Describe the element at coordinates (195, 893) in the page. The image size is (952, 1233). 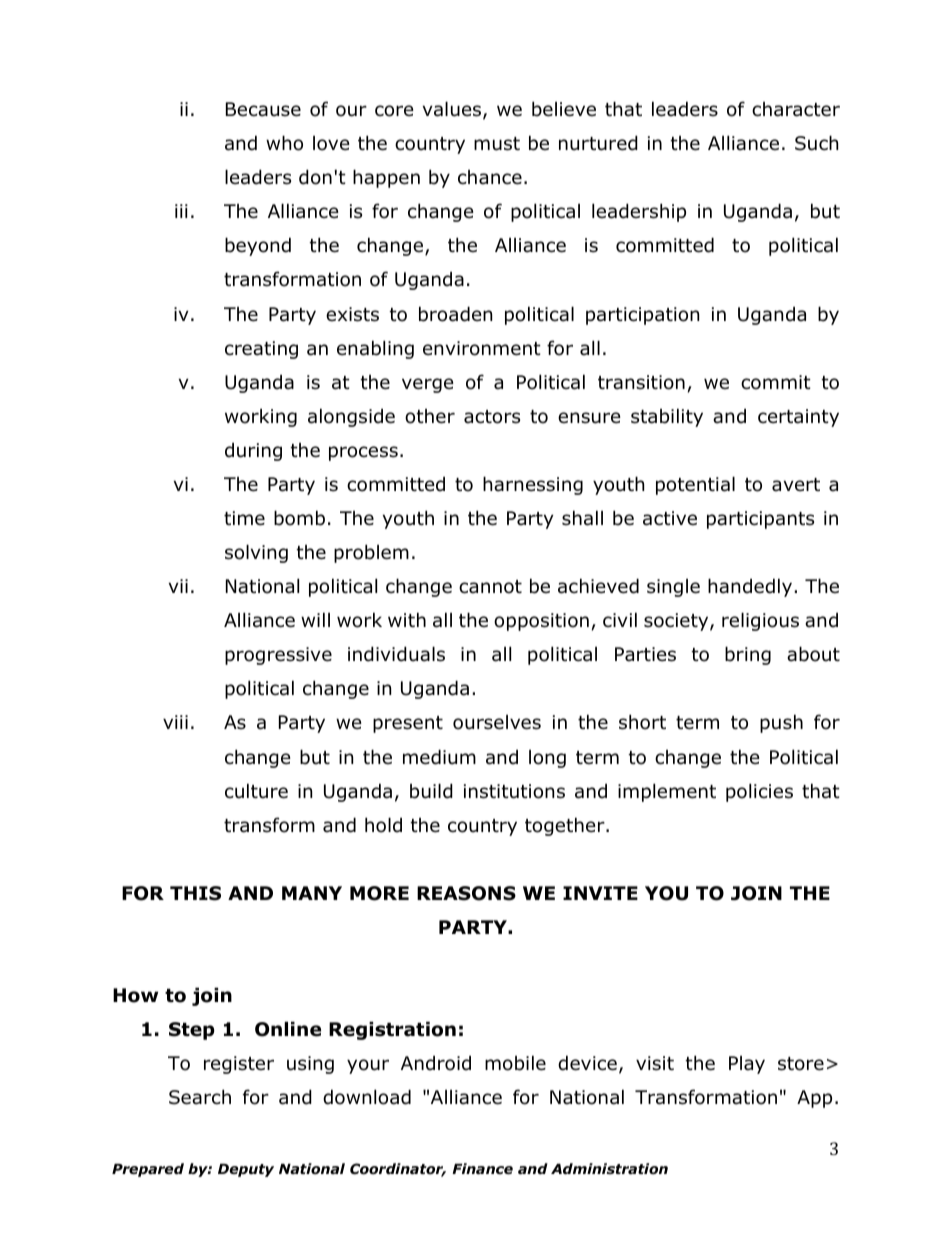
I see `THIS` at that location.
